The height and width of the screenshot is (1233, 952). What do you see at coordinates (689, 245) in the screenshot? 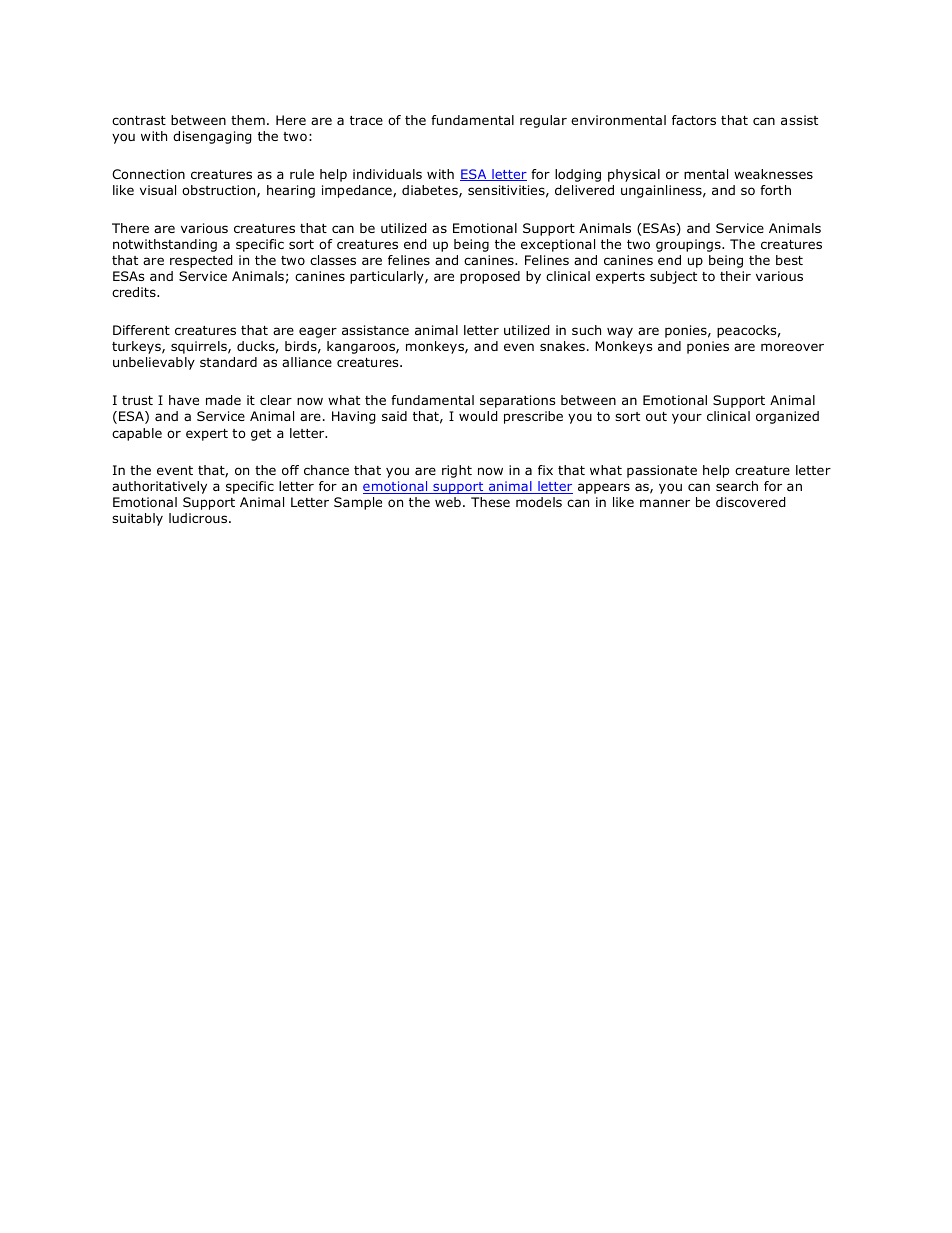
I see `groupings` at bounding box center [689, 245].
